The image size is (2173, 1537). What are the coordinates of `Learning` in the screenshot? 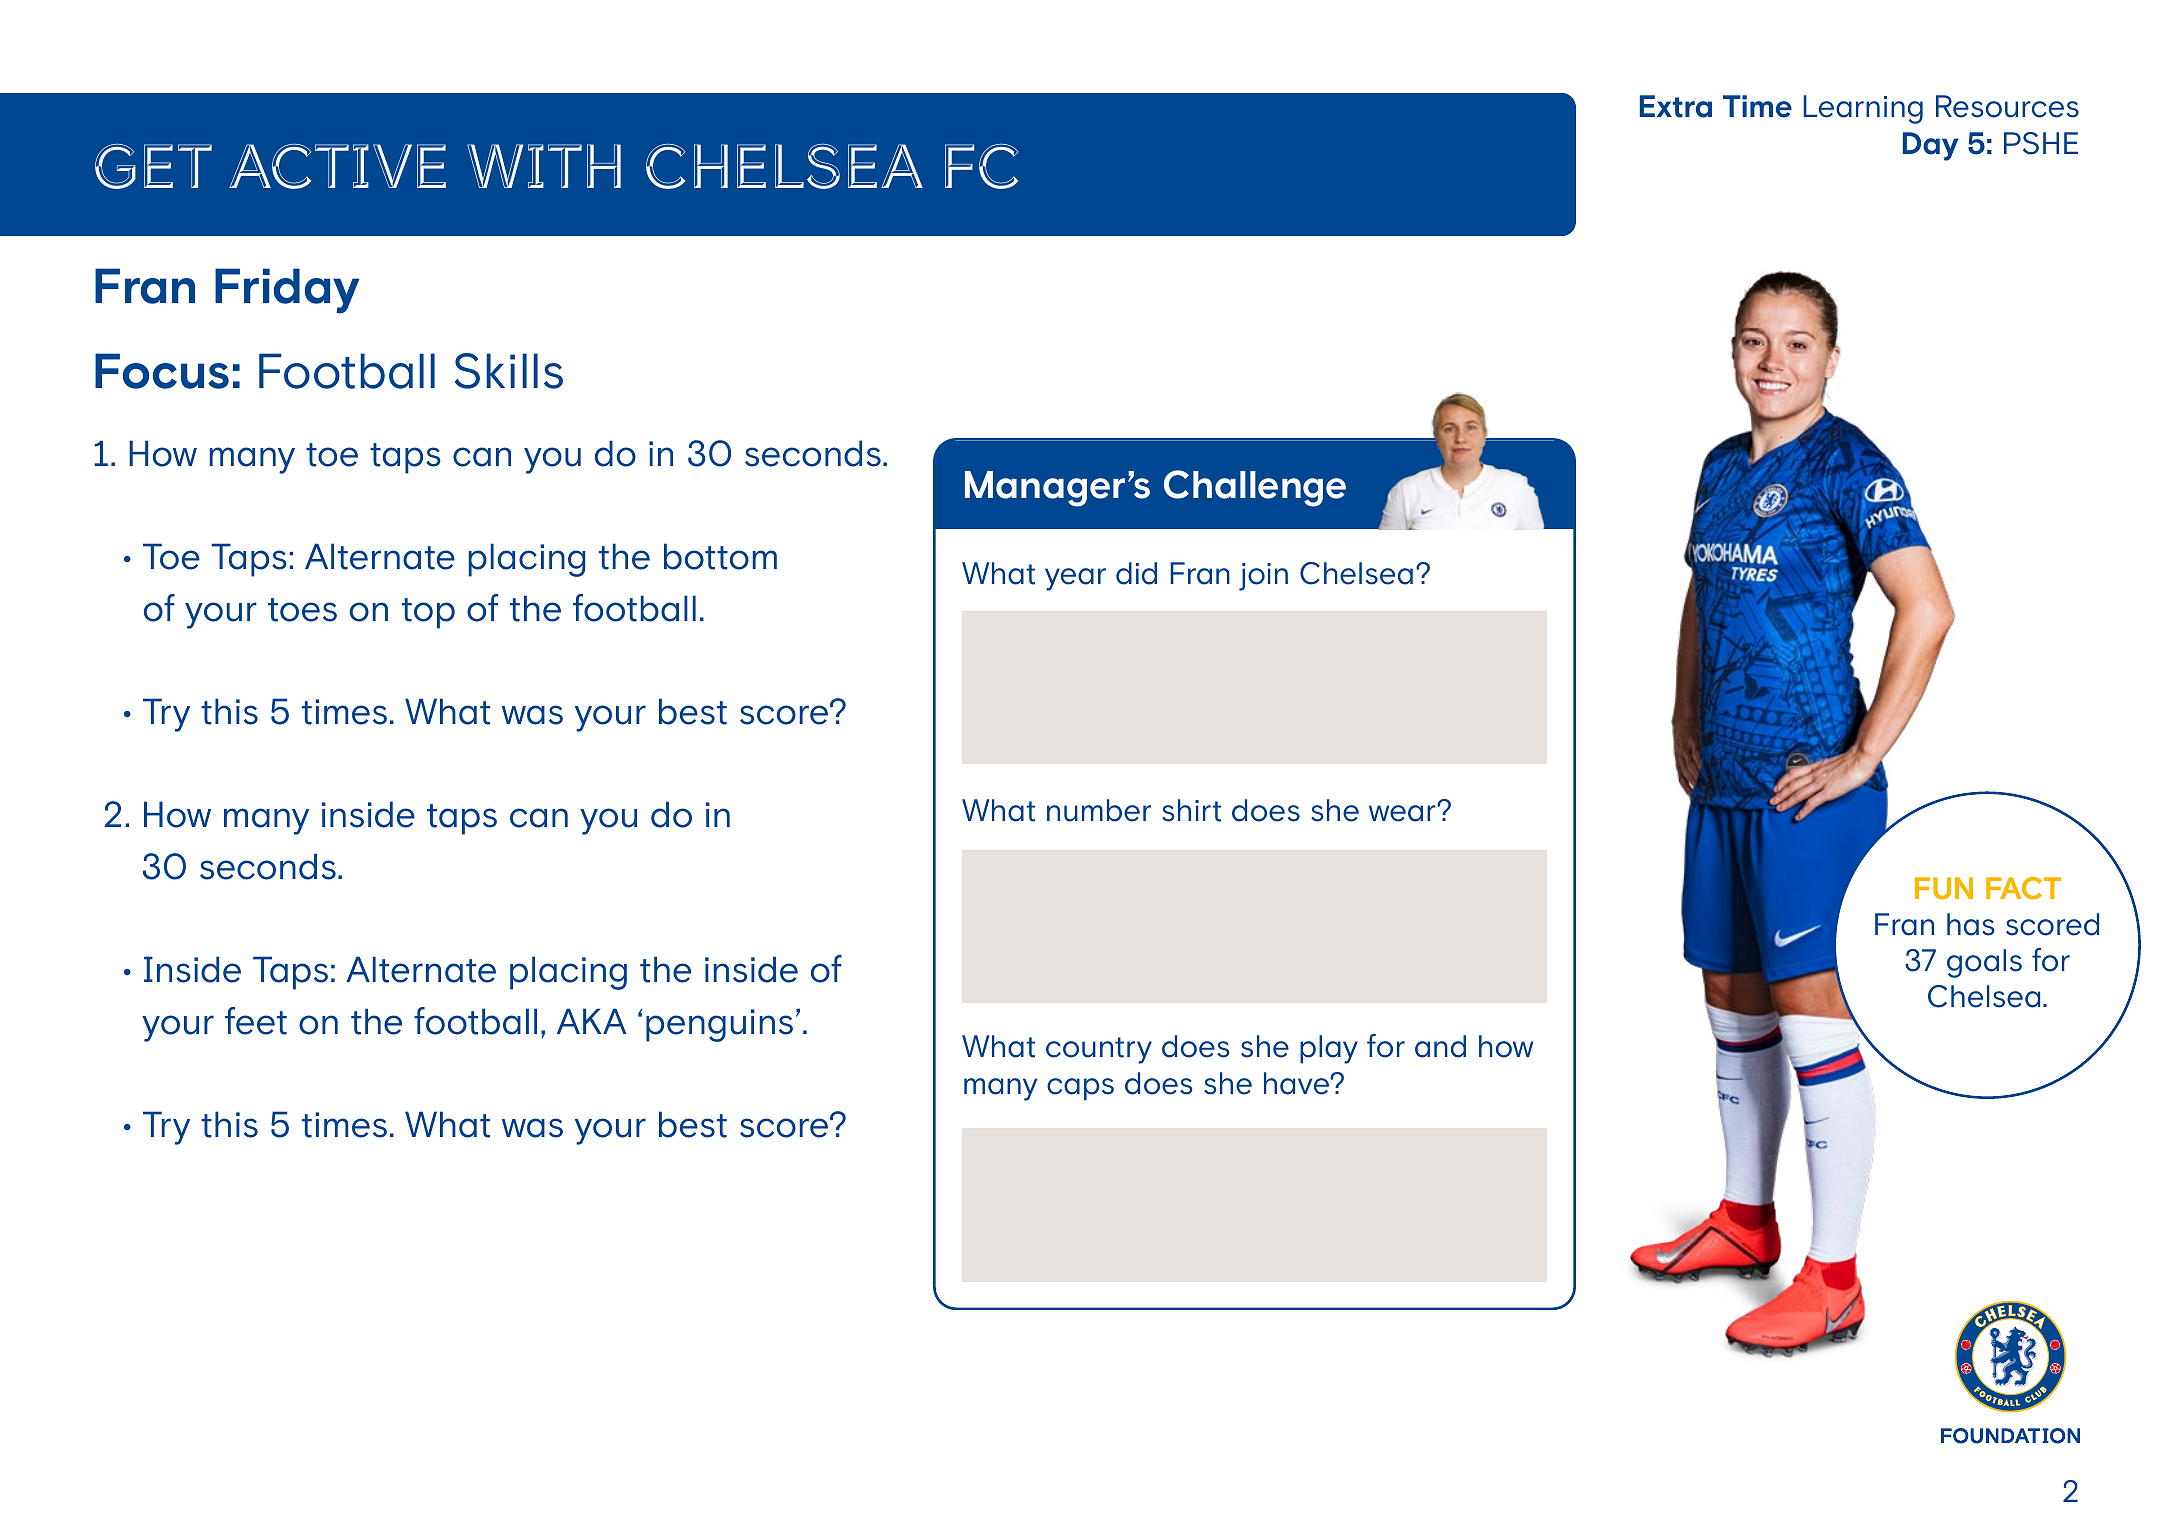 It's located at (1863, 109).
